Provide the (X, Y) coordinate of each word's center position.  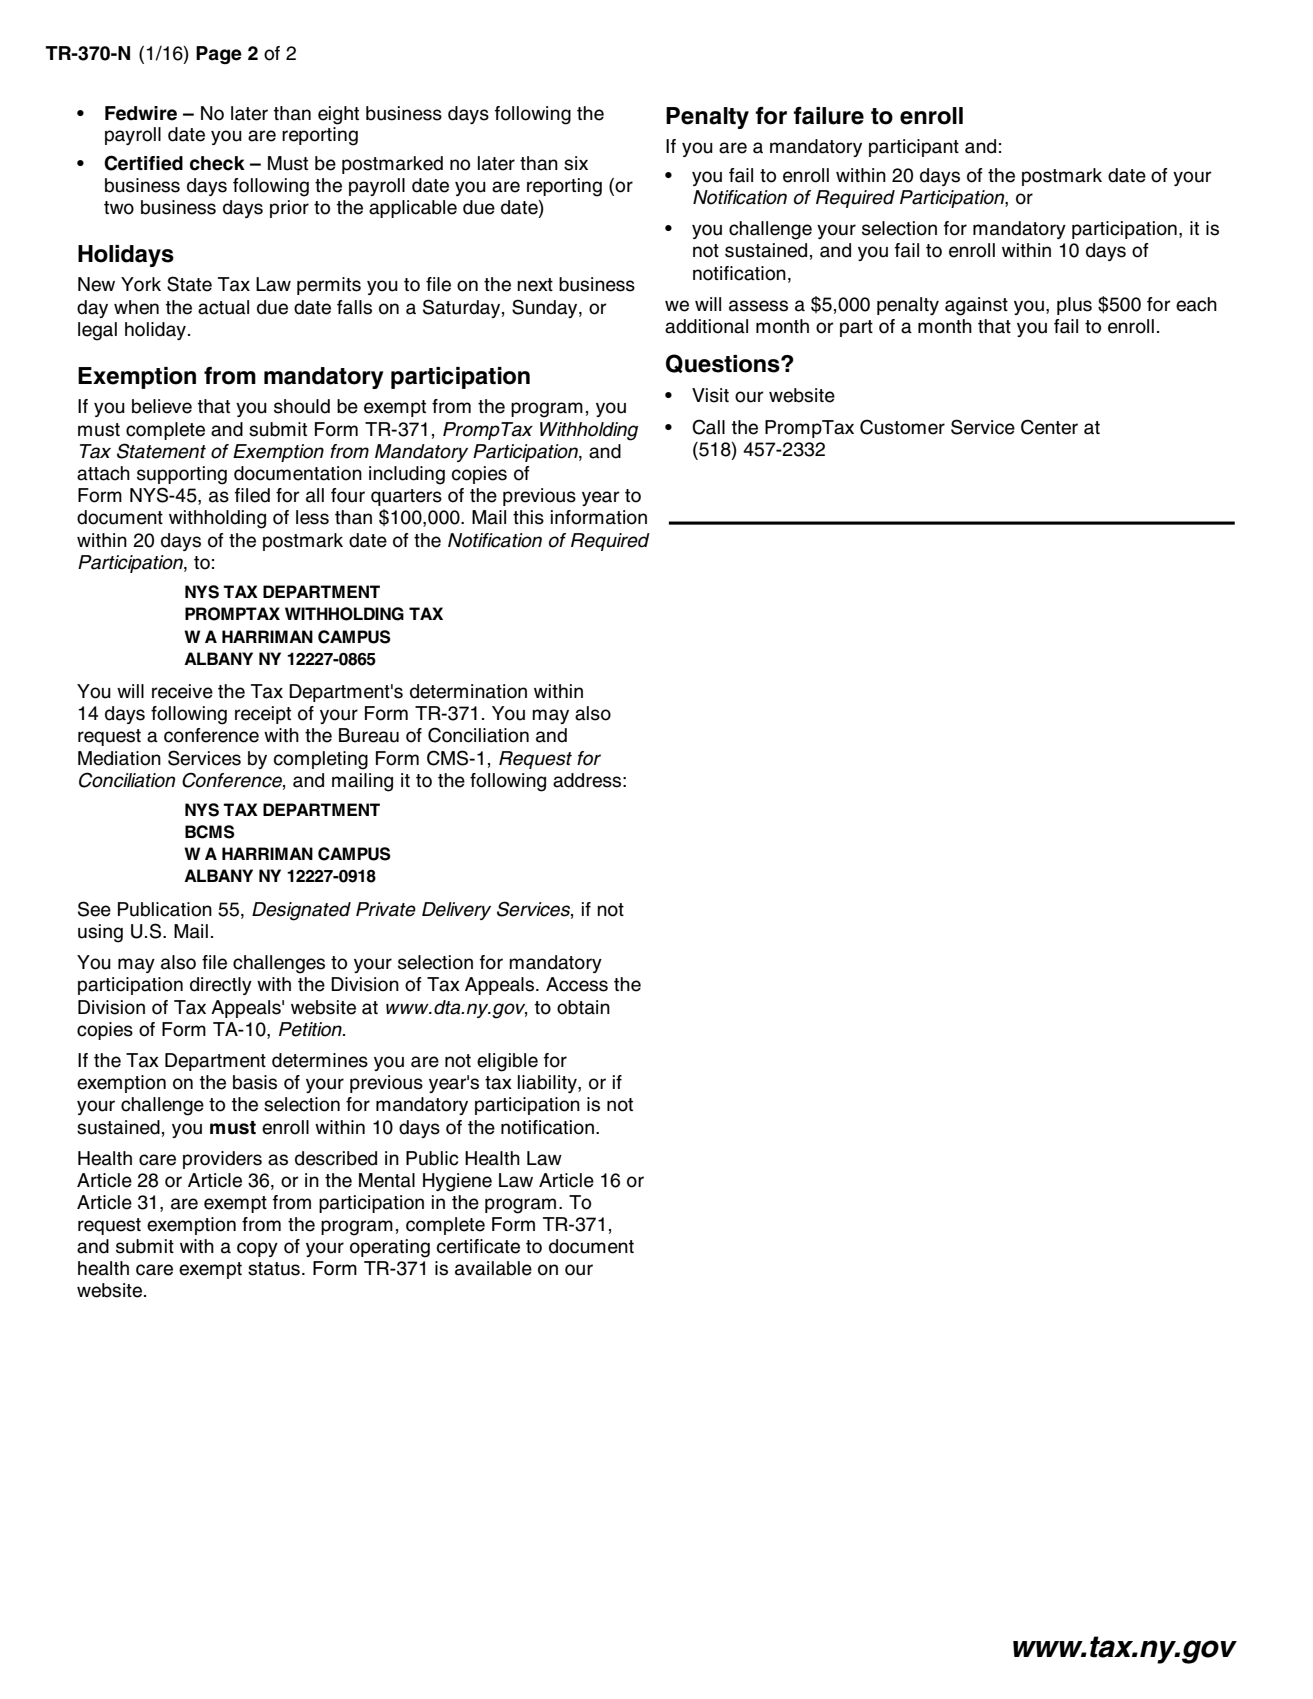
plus (1074, 306)
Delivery (456, 911)
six (576, 163)
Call (708, 427)
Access (577, 984)
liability (548, 1084)
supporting (182, 475)
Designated (301, 911)
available (493, 1268)
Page (219, 55)
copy (257, 1249)
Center (1049, 427)
